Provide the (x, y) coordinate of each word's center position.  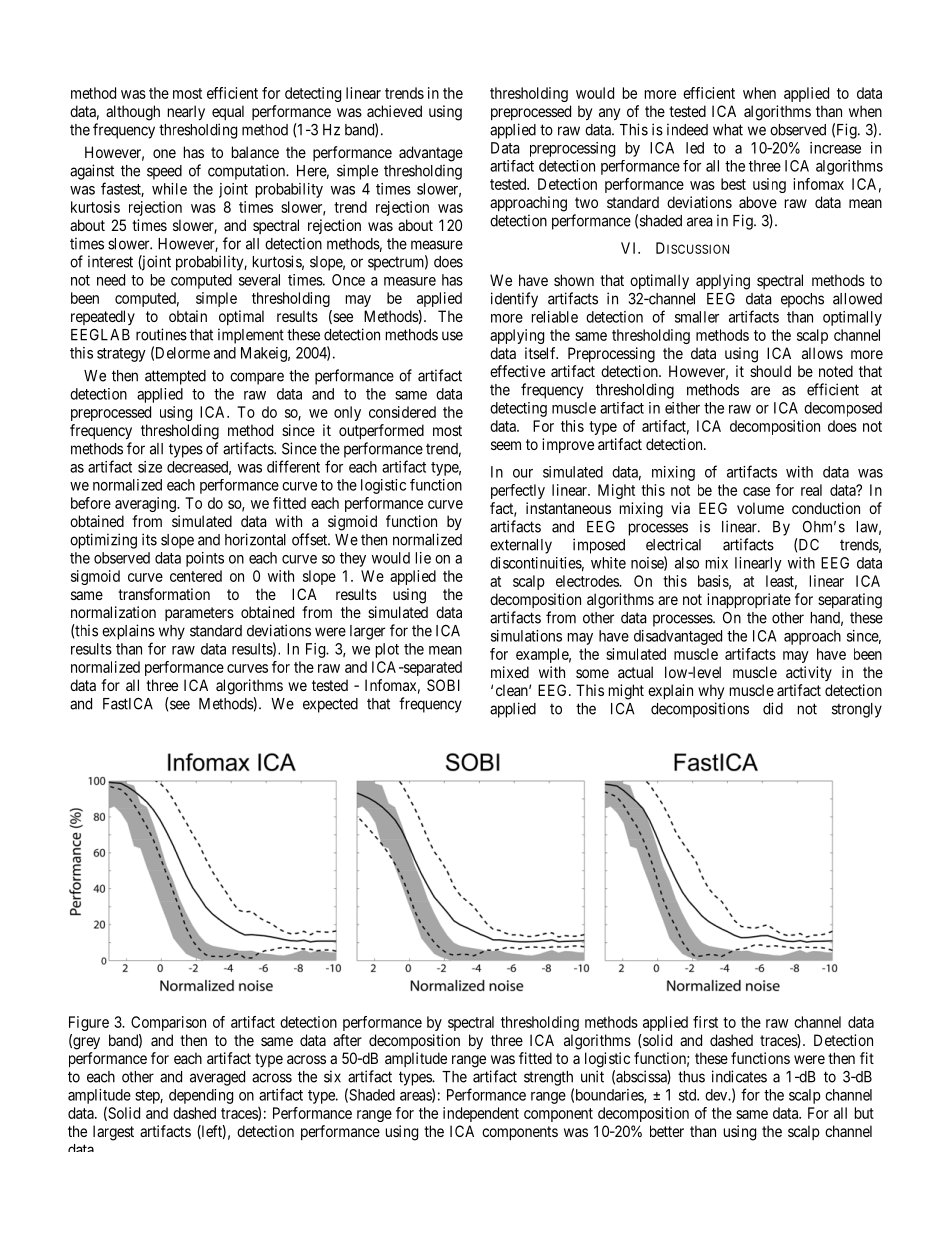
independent (481, 1114)
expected (330, 705)
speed (164, 172)
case (756, 491)
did (773, 708)
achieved (394, 111)
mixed (510, 672)
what (728, 130)
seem (506, 445)
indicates (739, 1076)
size (150, 467)
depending (201, 1096)
